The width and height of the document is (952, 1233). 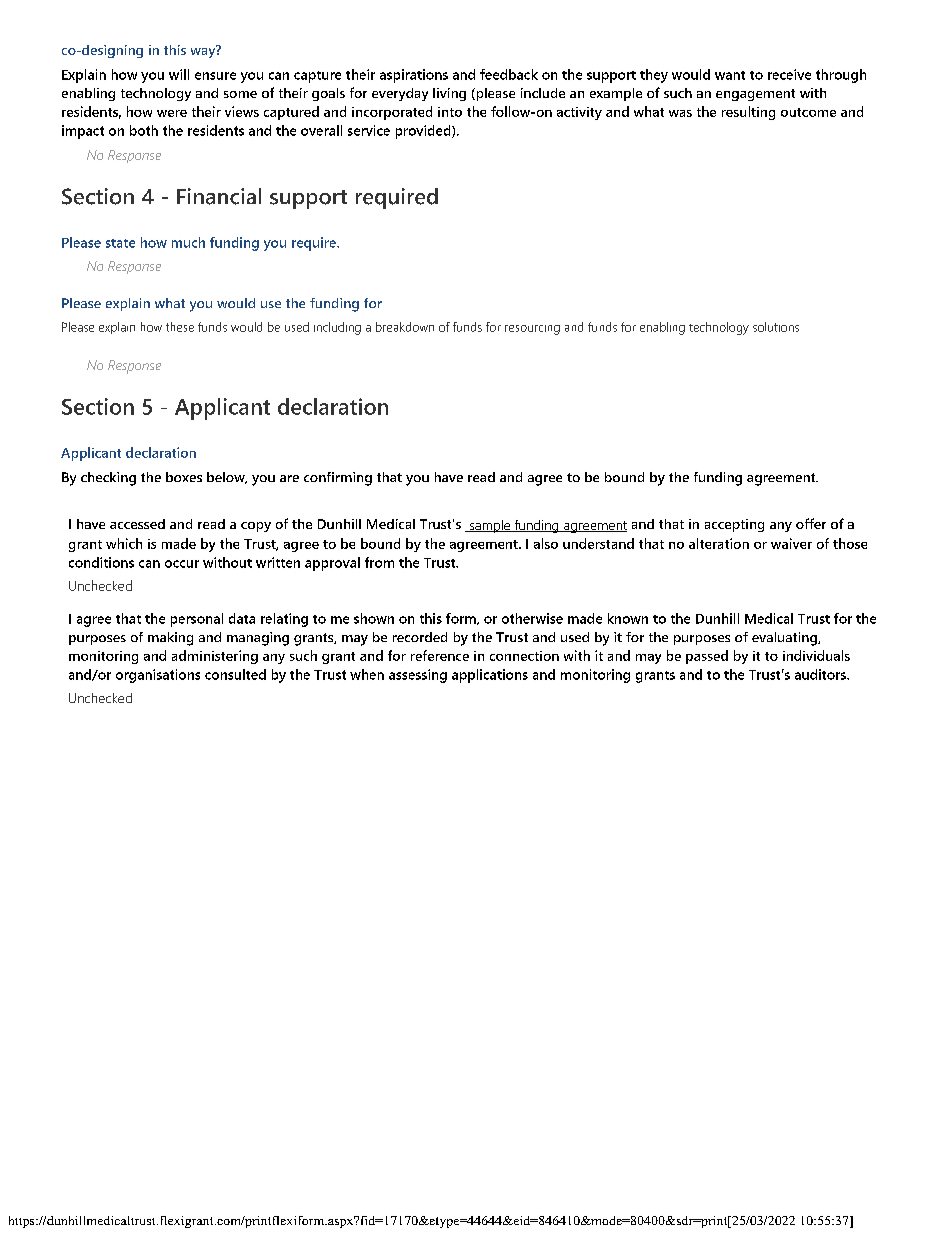 What do you see at coordinates (215, 657) in the document?
I see `administering` at bounding box center [215, 657].
